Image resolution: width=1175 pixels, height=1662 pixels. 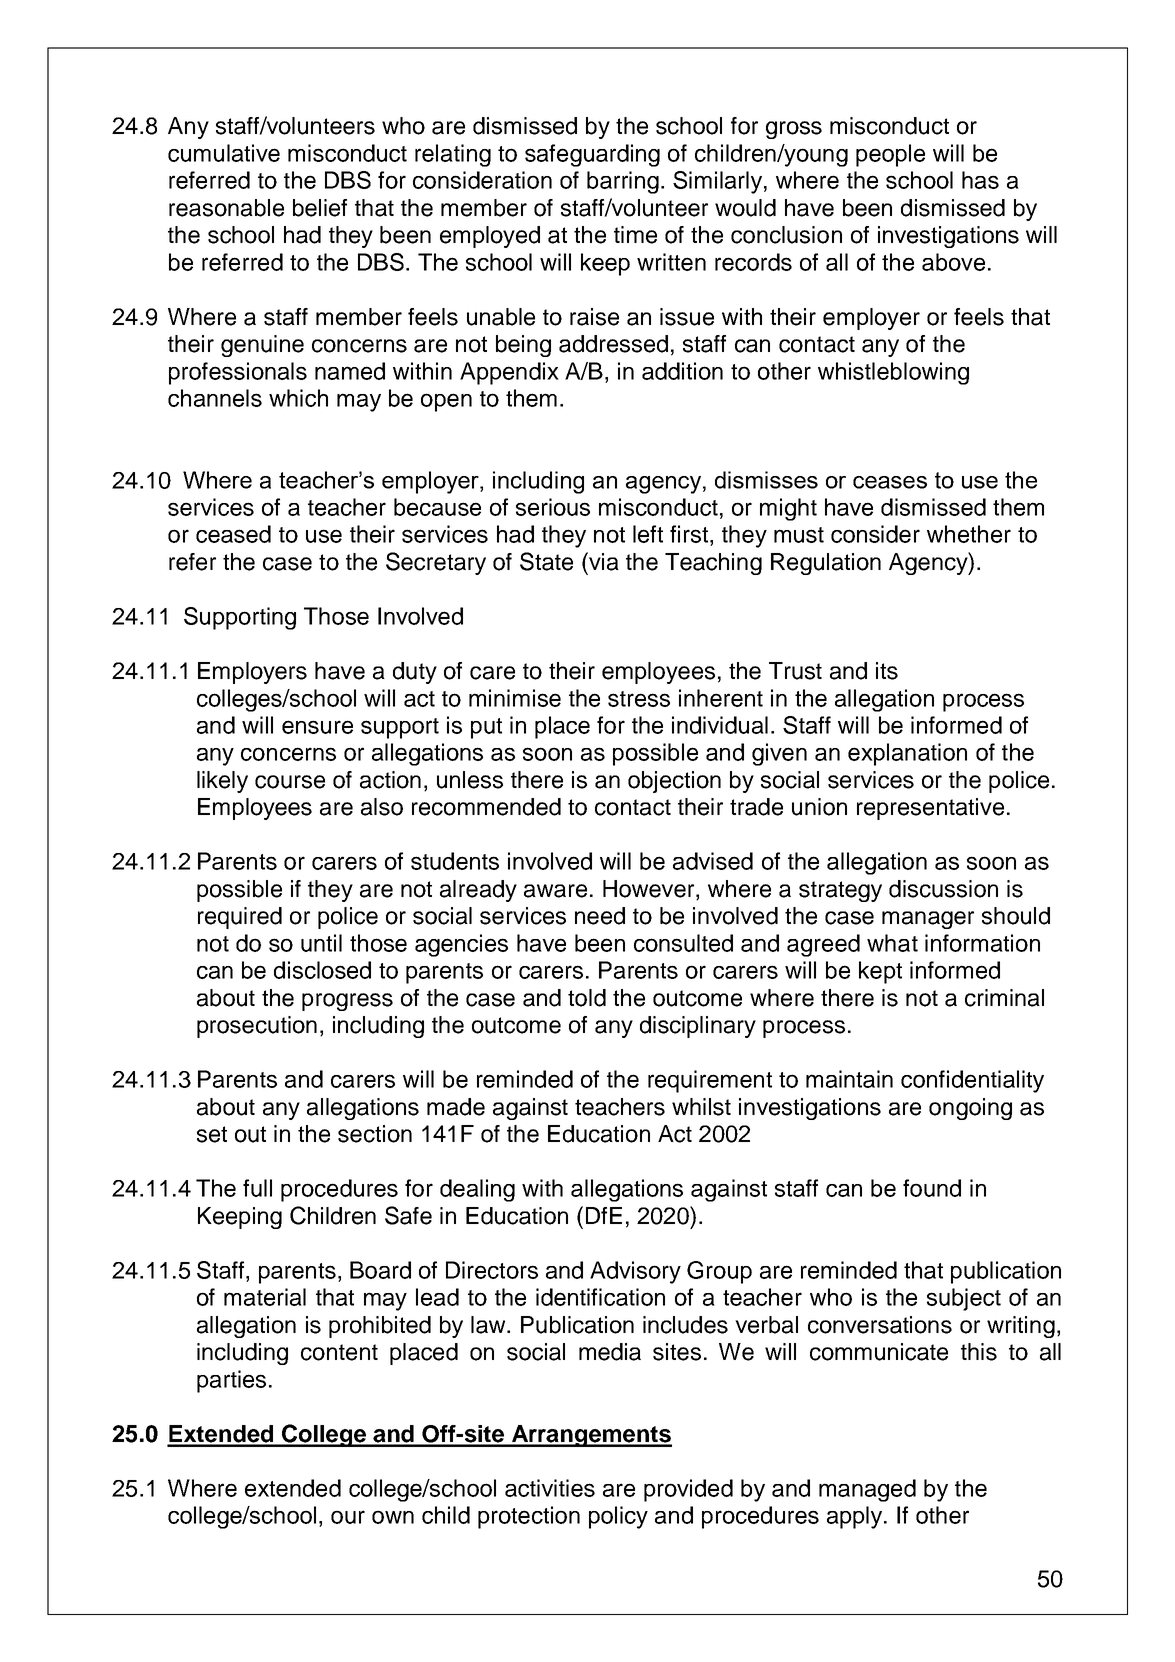 What do you see at coordinates (618, 1517) in the screenshot?
I see `policy` at bounding box center [618, 1517].
